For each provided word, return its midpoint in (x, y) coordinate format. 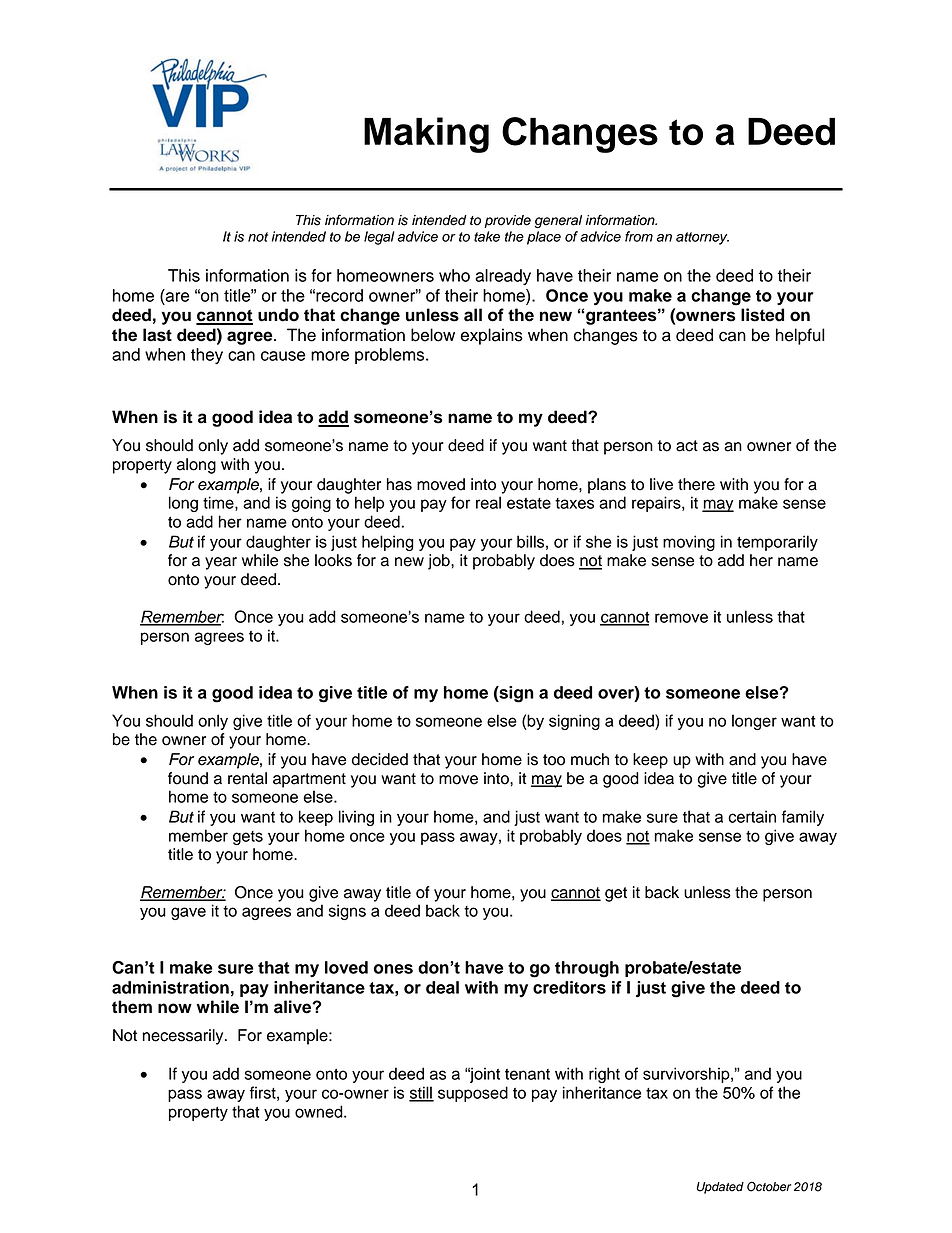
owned (320, 1111)
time (219, 503)
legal (379, 238)
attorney (702, 238)
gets (248, 838)
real (488, 502)
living (356, 818)
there (696, 484)
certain (752, 816)
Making (426, 135)
